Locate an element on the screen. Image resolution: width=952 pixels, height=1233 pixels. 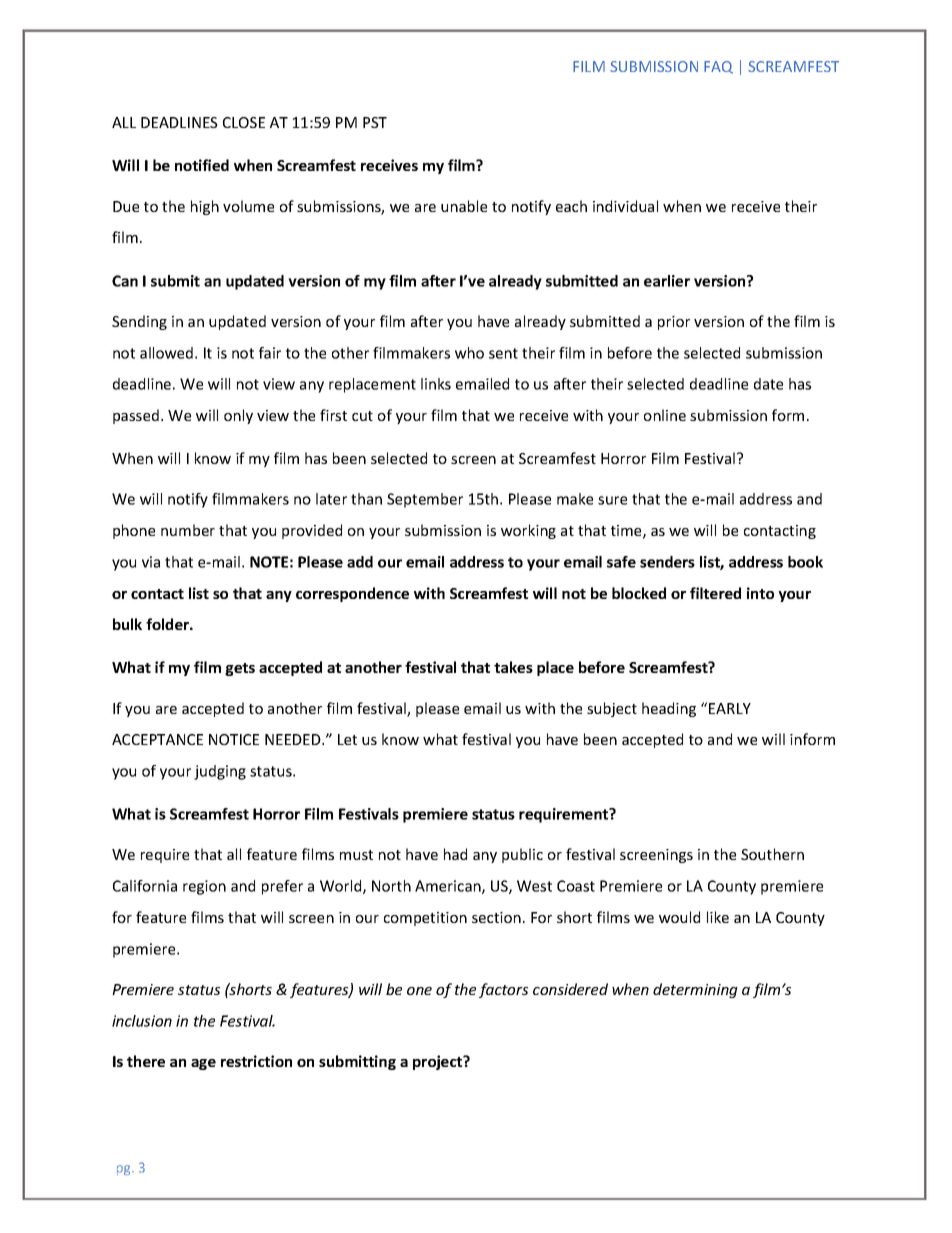
CLOSE is located at coordinates (244, 122).
